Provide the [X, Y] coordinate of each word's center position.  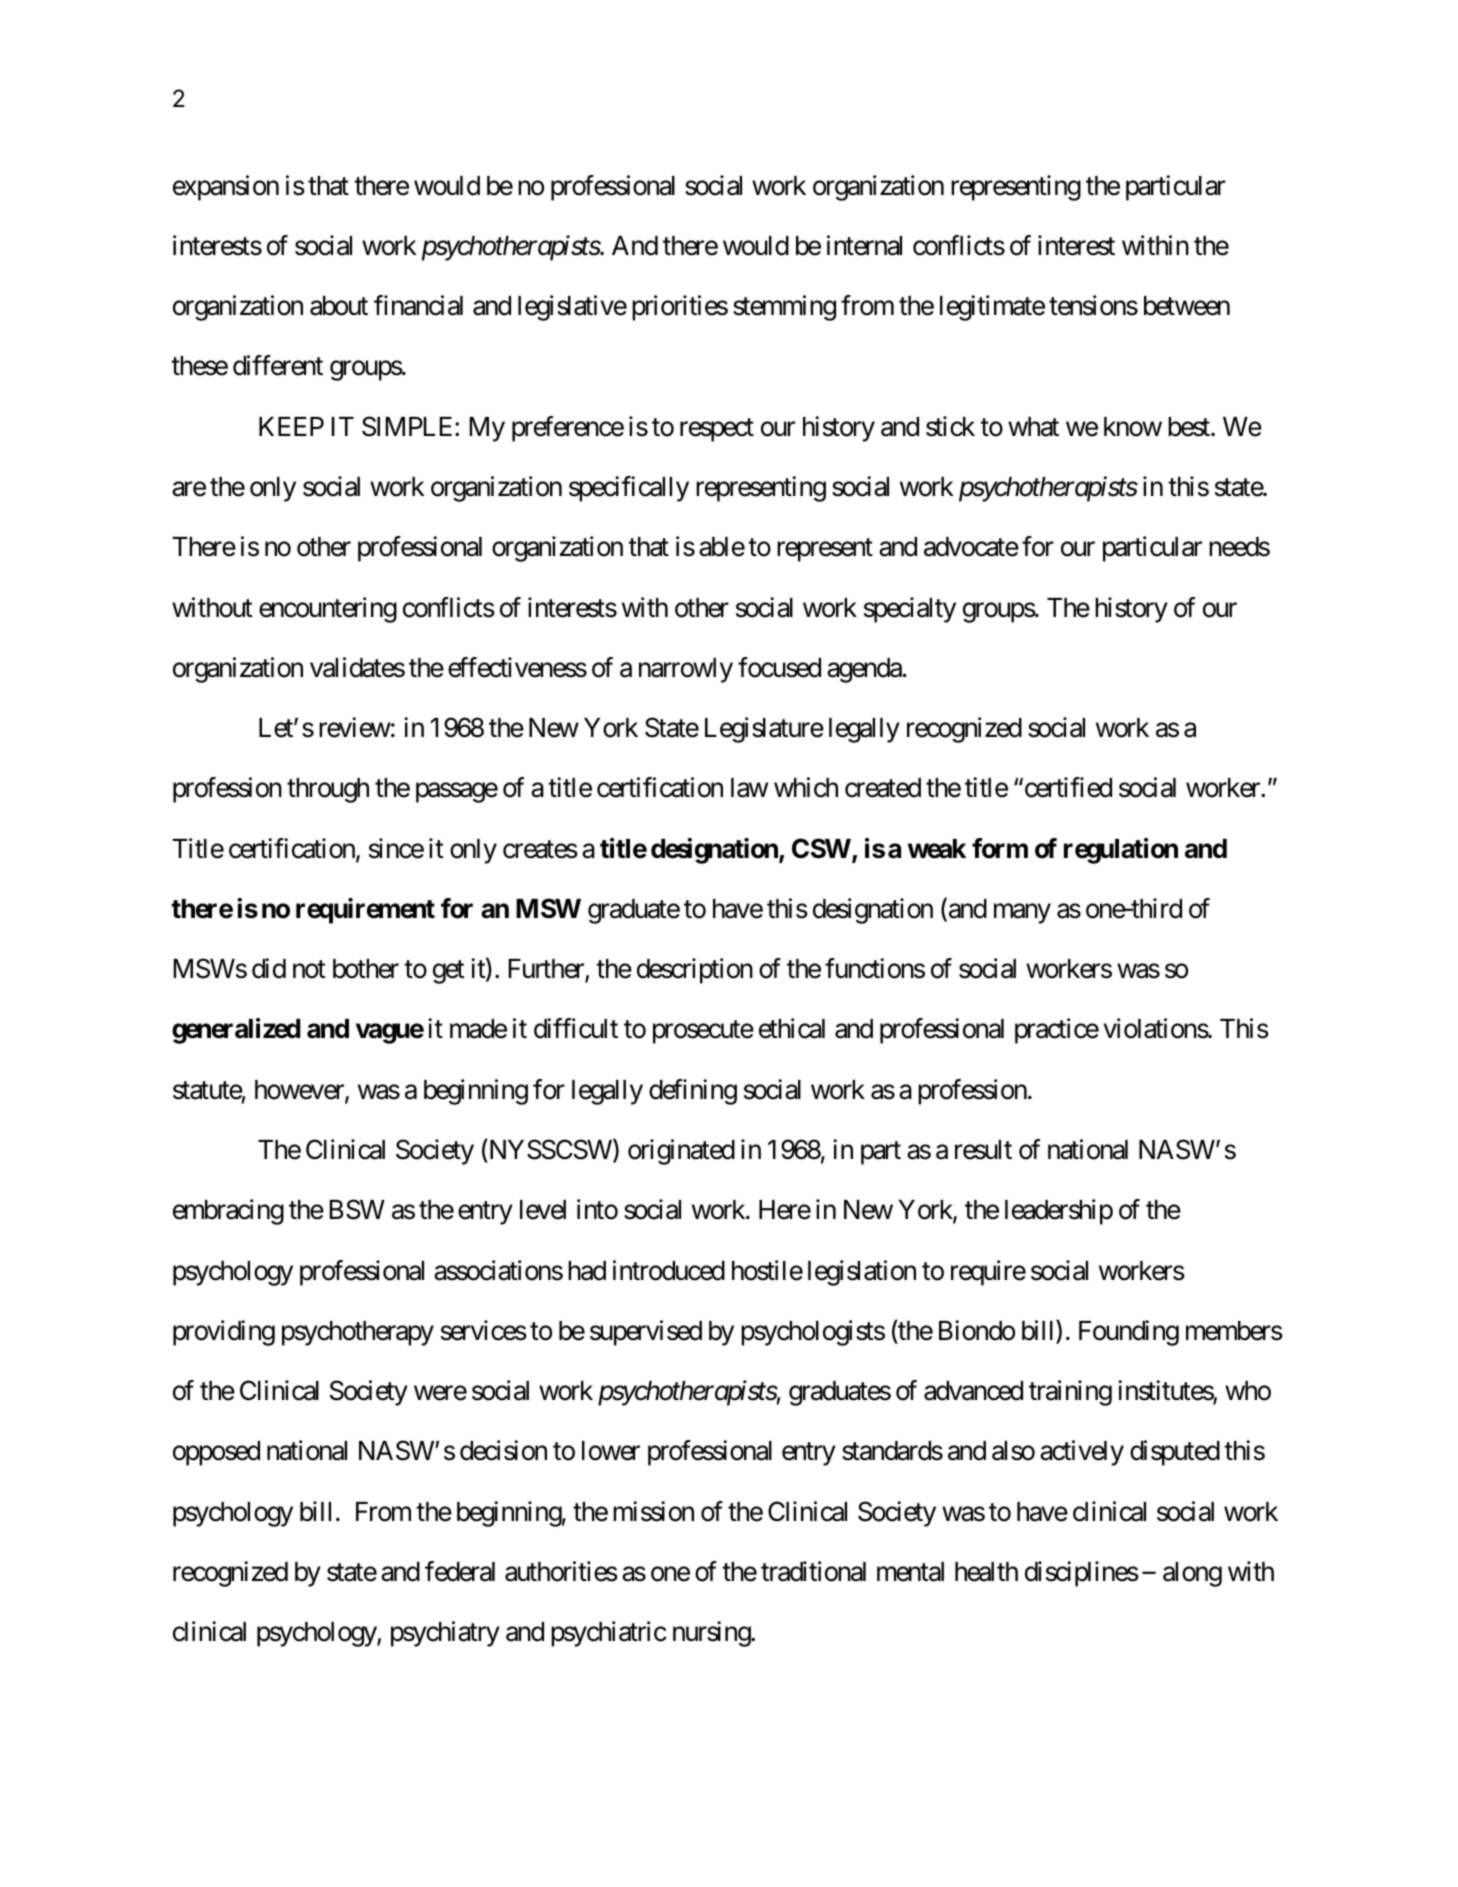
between [1187, 306]
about [339, 306]
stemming [784, 308]
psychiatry [445, 1634]
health [986, 1572]
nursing [712, 1634]
